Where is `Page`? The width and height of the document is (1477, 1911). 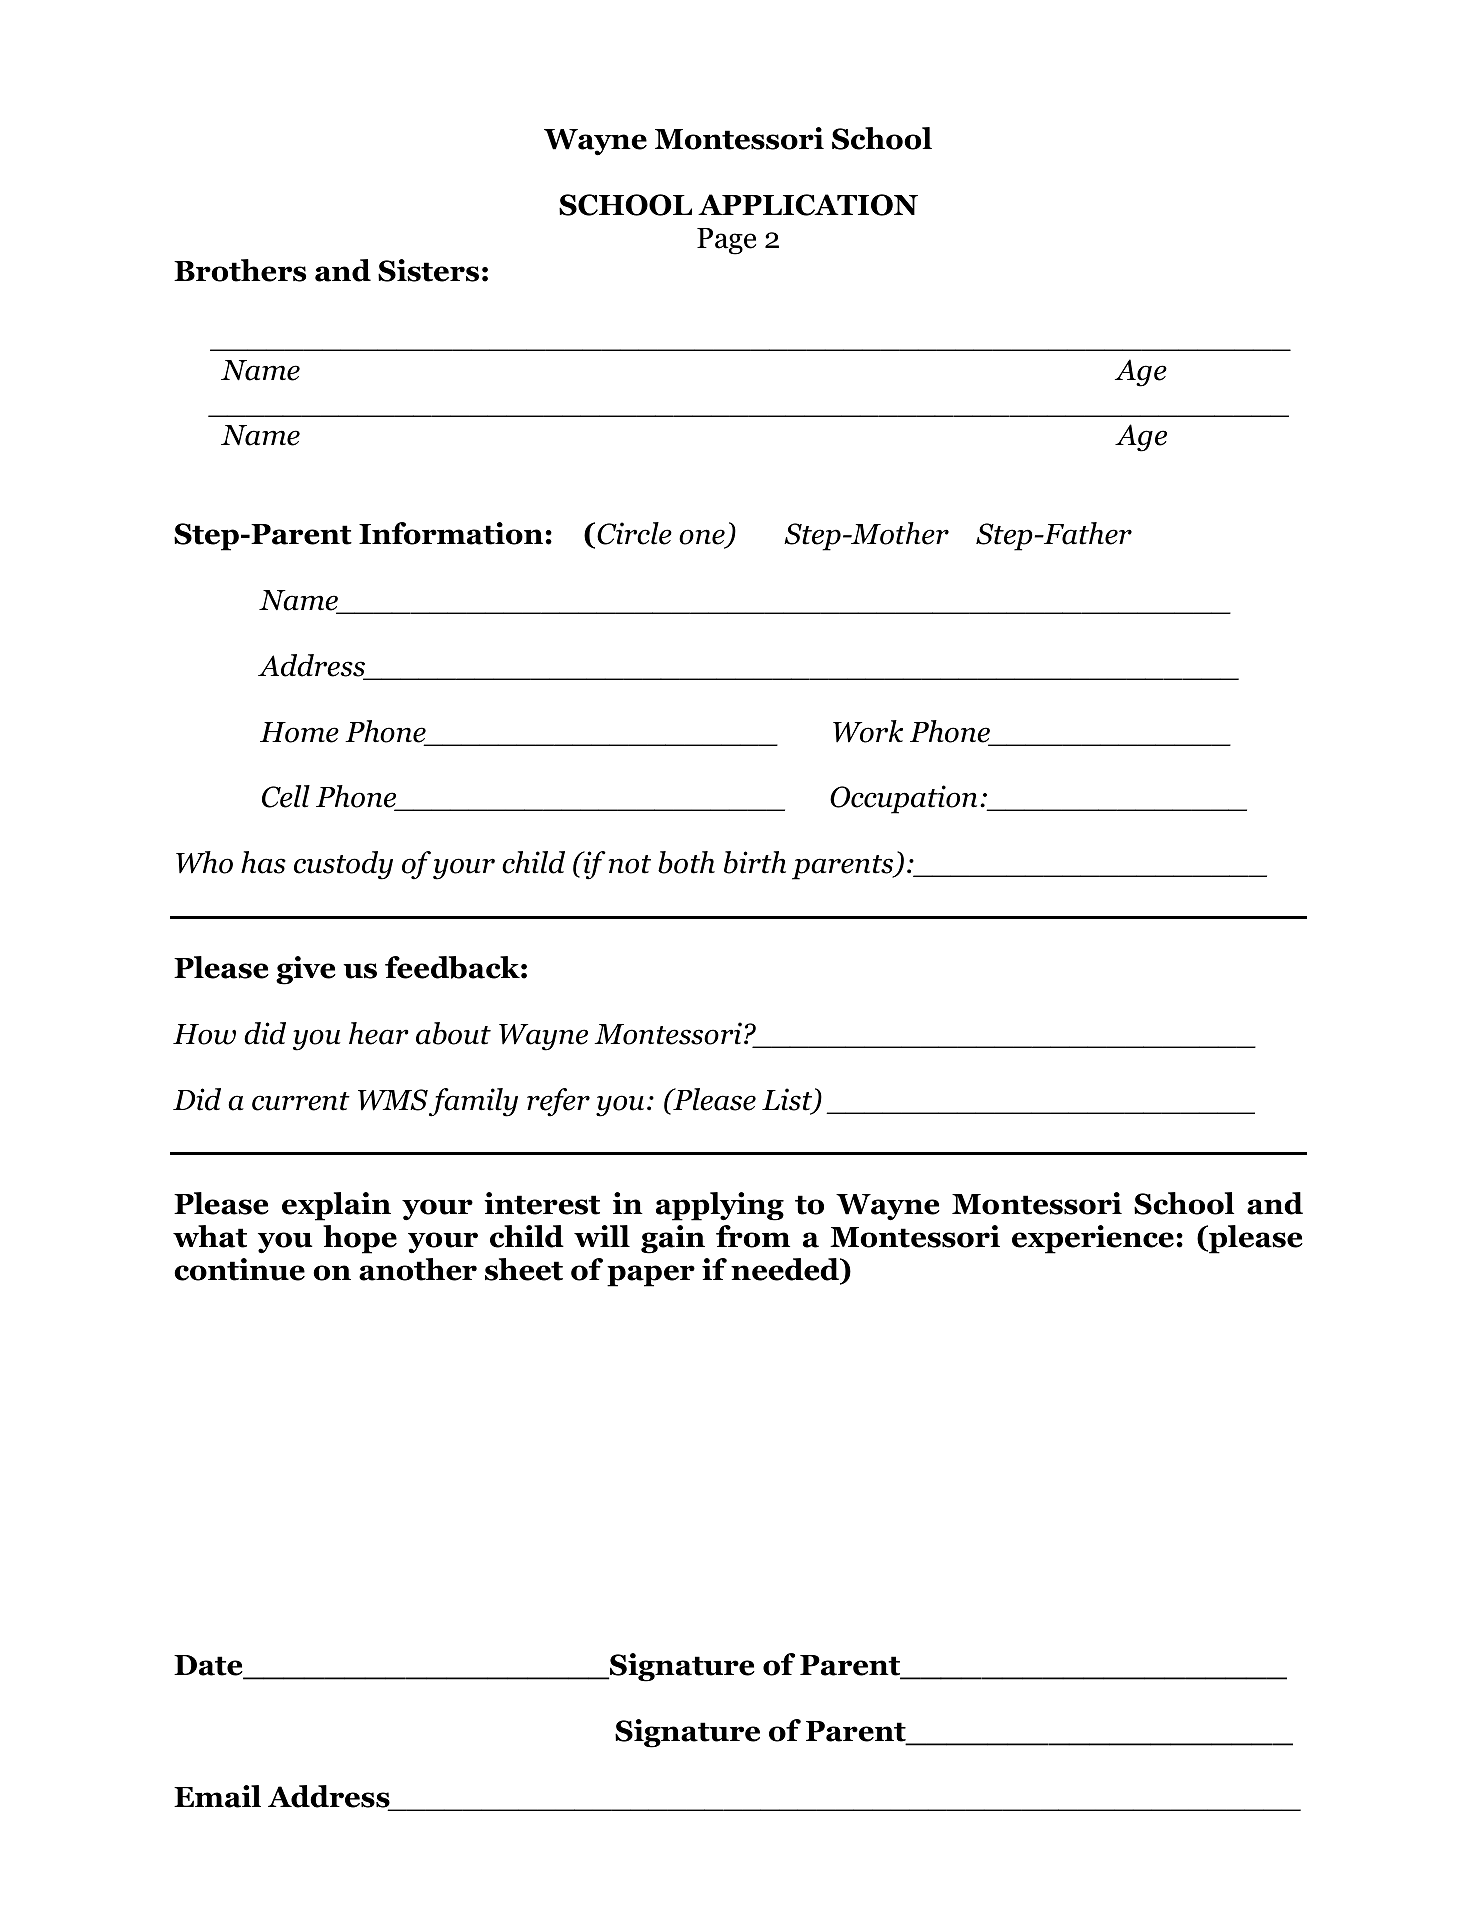 Page is located at coordinates (726, 241).
